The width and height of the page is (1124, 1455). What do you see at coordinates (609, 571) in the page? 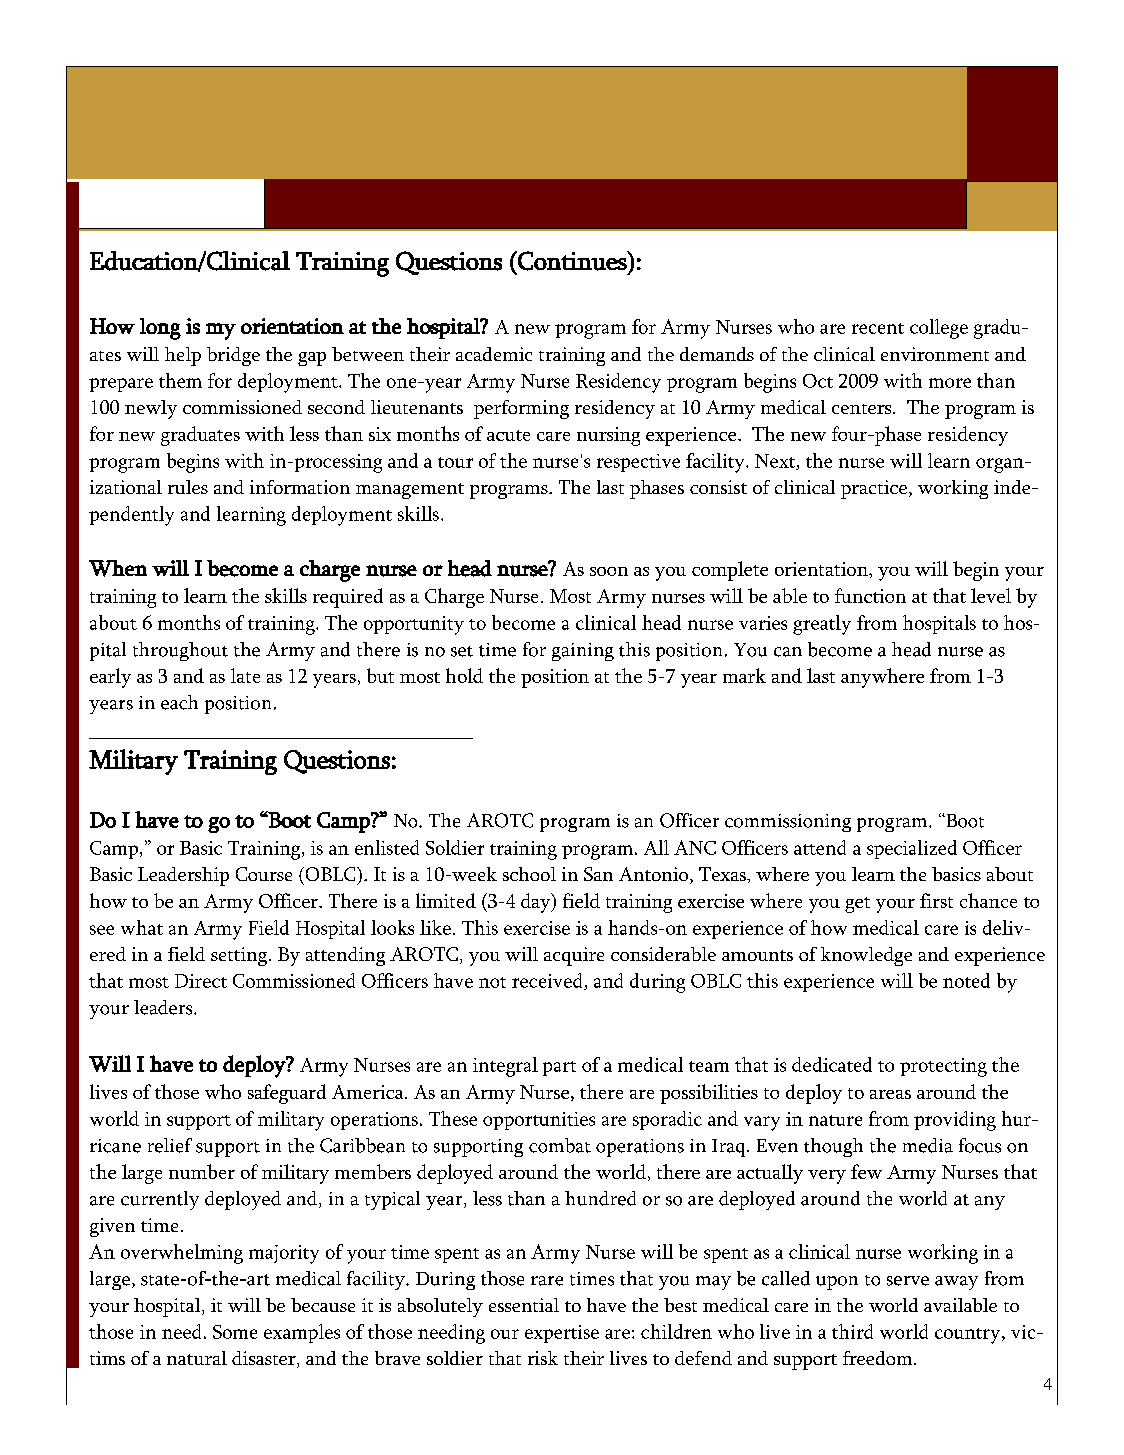
I see `soon` at bounding box center [609, 571].
